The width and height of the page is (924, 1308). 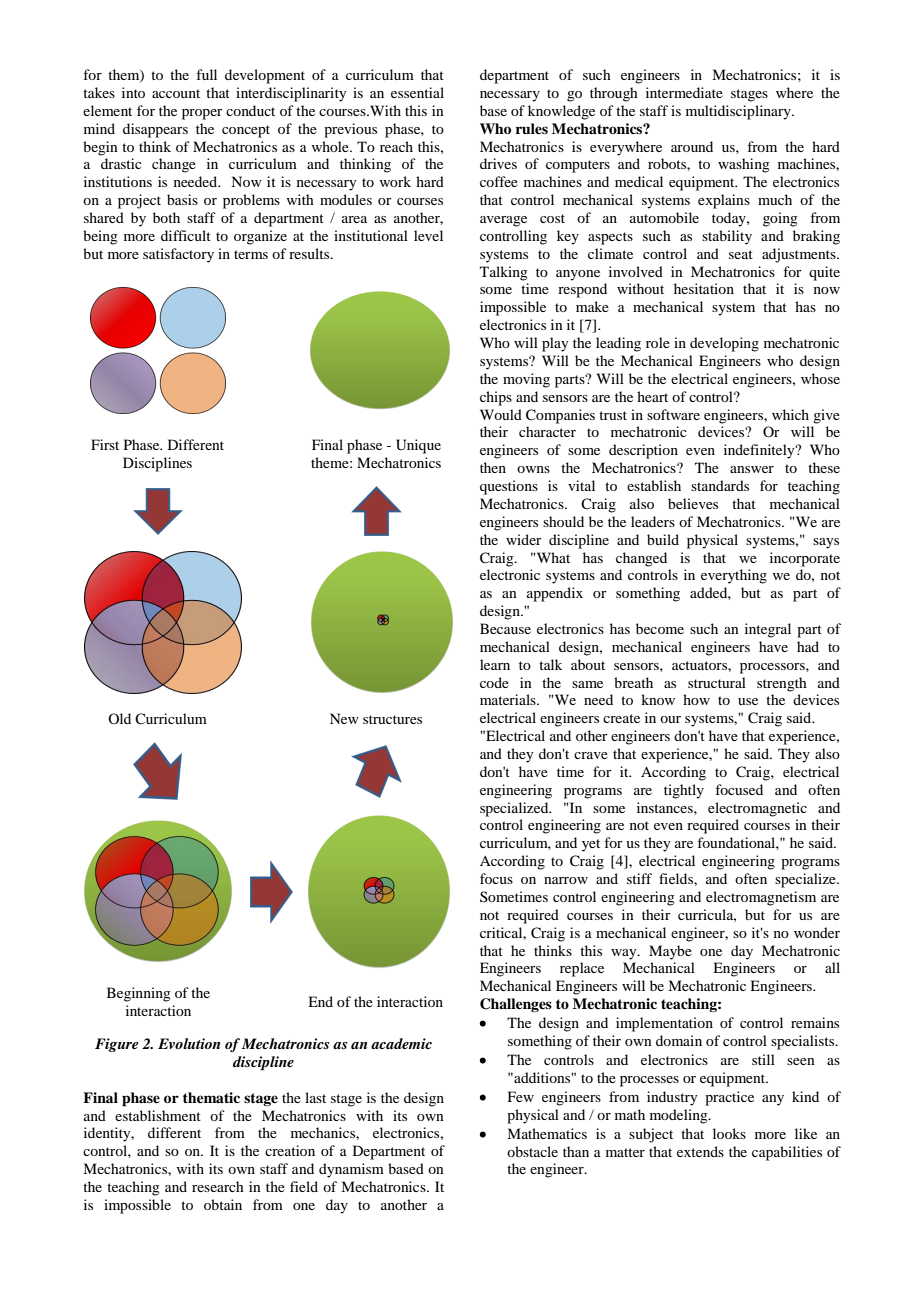 What do you see at coordinates (505, 628) in the page?
I see `Because` at bounding box center [505, 628].
